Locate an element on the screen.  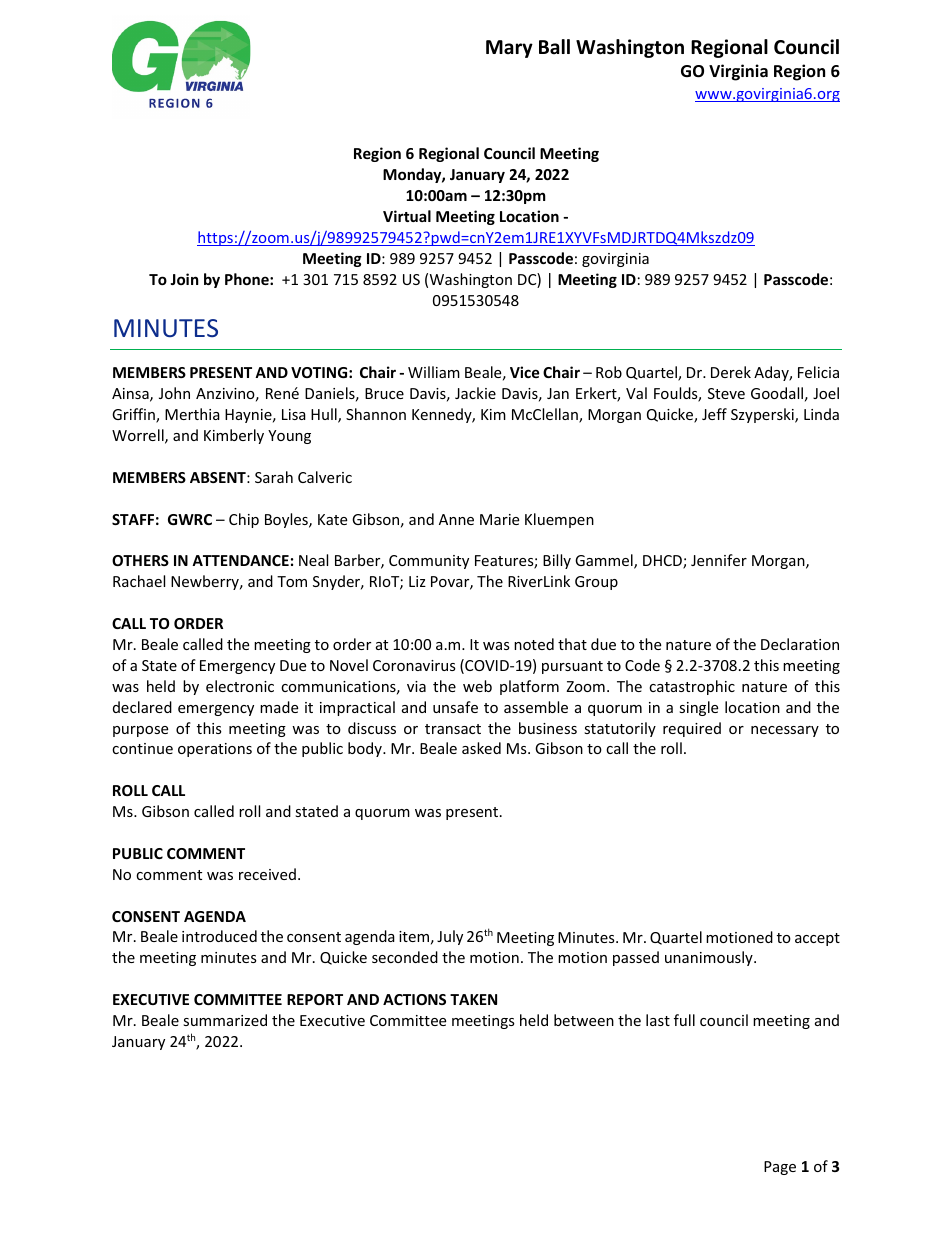
Page is located at coordinates (780, 1168).
